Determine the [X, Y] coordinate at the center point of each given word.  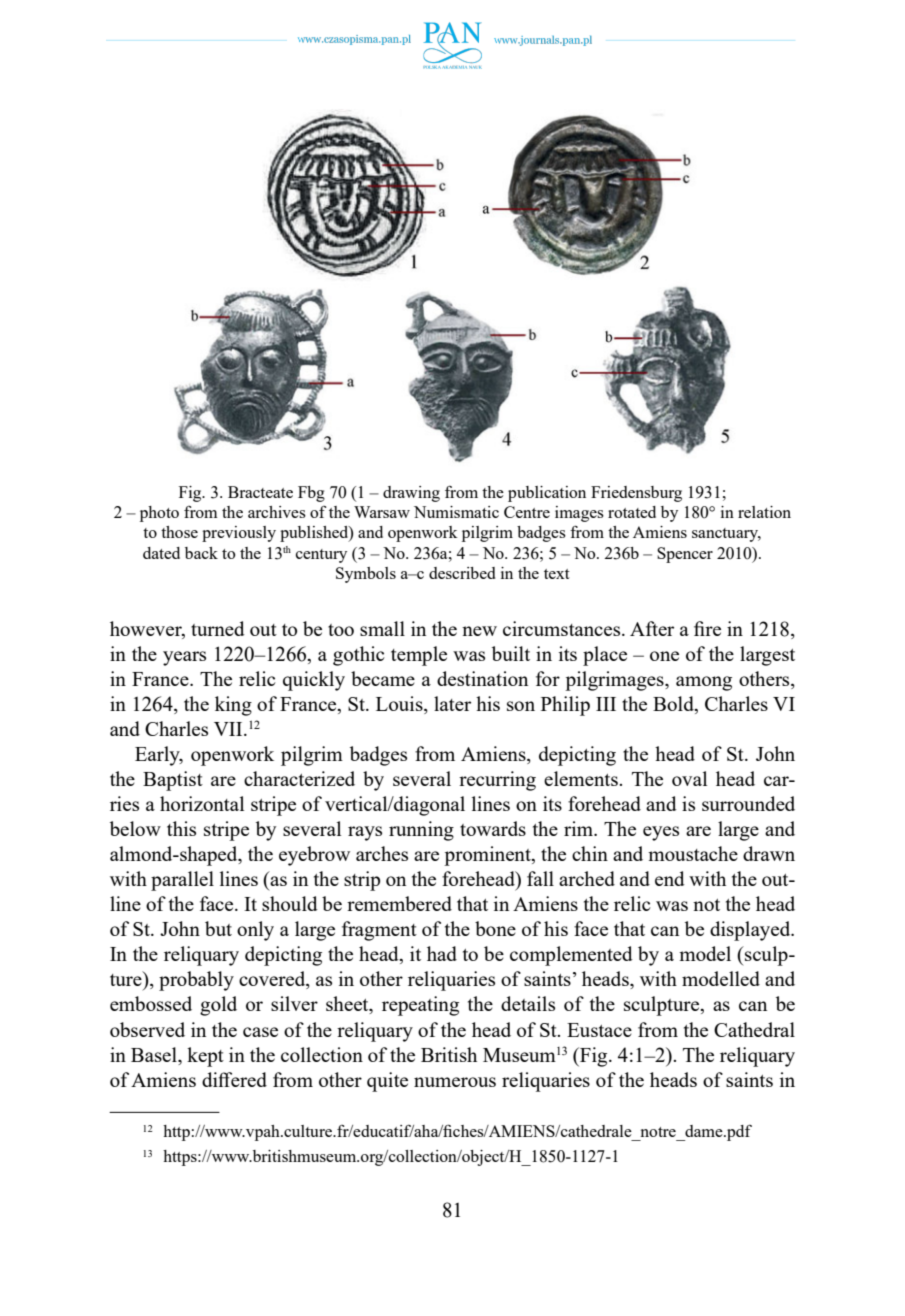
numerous [455, 1082]
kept [205, 1057]
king [233, 706]
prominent [488, 856]
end [670, 878]
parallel [182, 881]
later [452, 703]
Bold [674, 705]
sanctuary [726, 535]
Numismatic [456, 512]
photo [159, 514]
